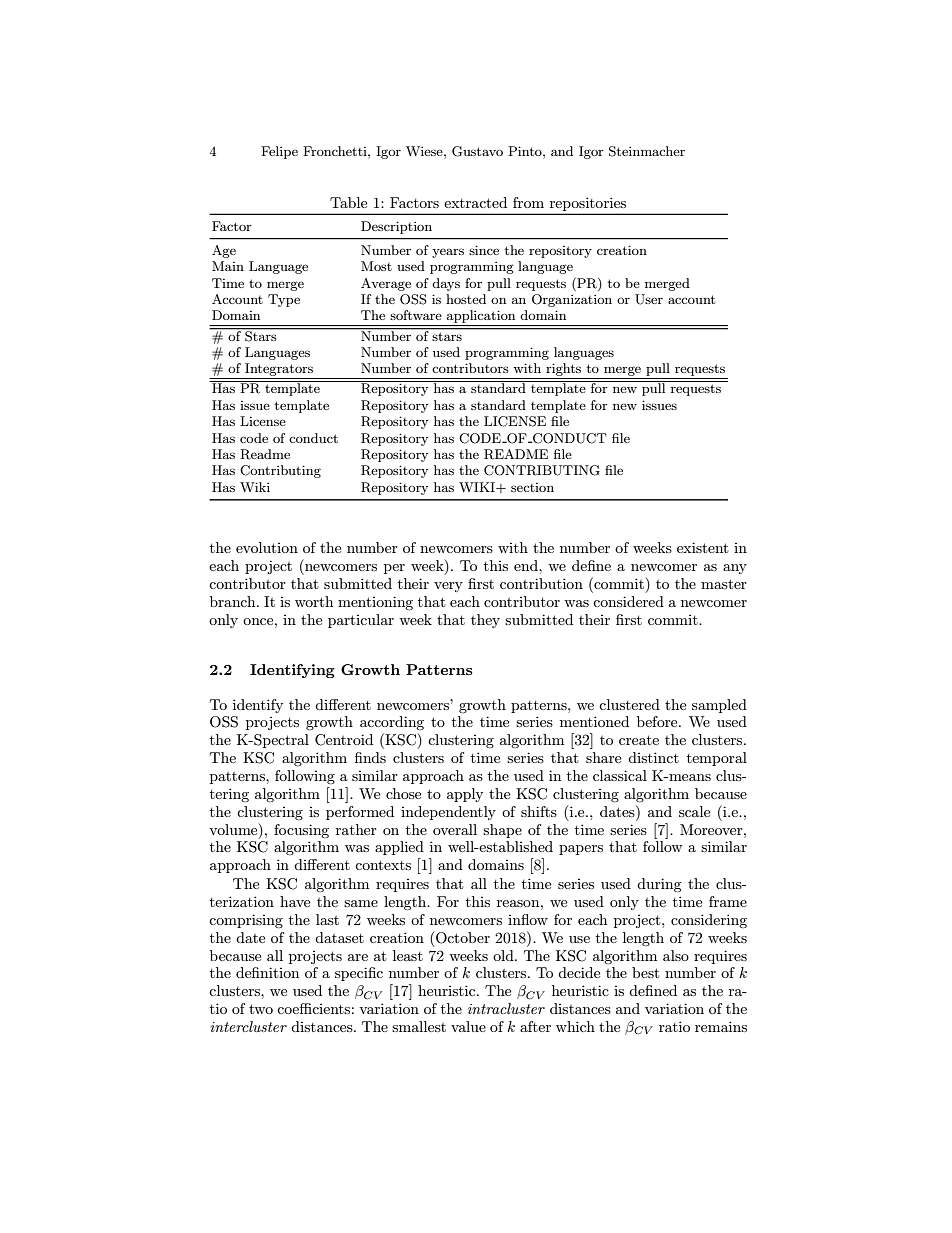 The image size is (952, 1233). I want to click on Integrators, so click(279, 371).
